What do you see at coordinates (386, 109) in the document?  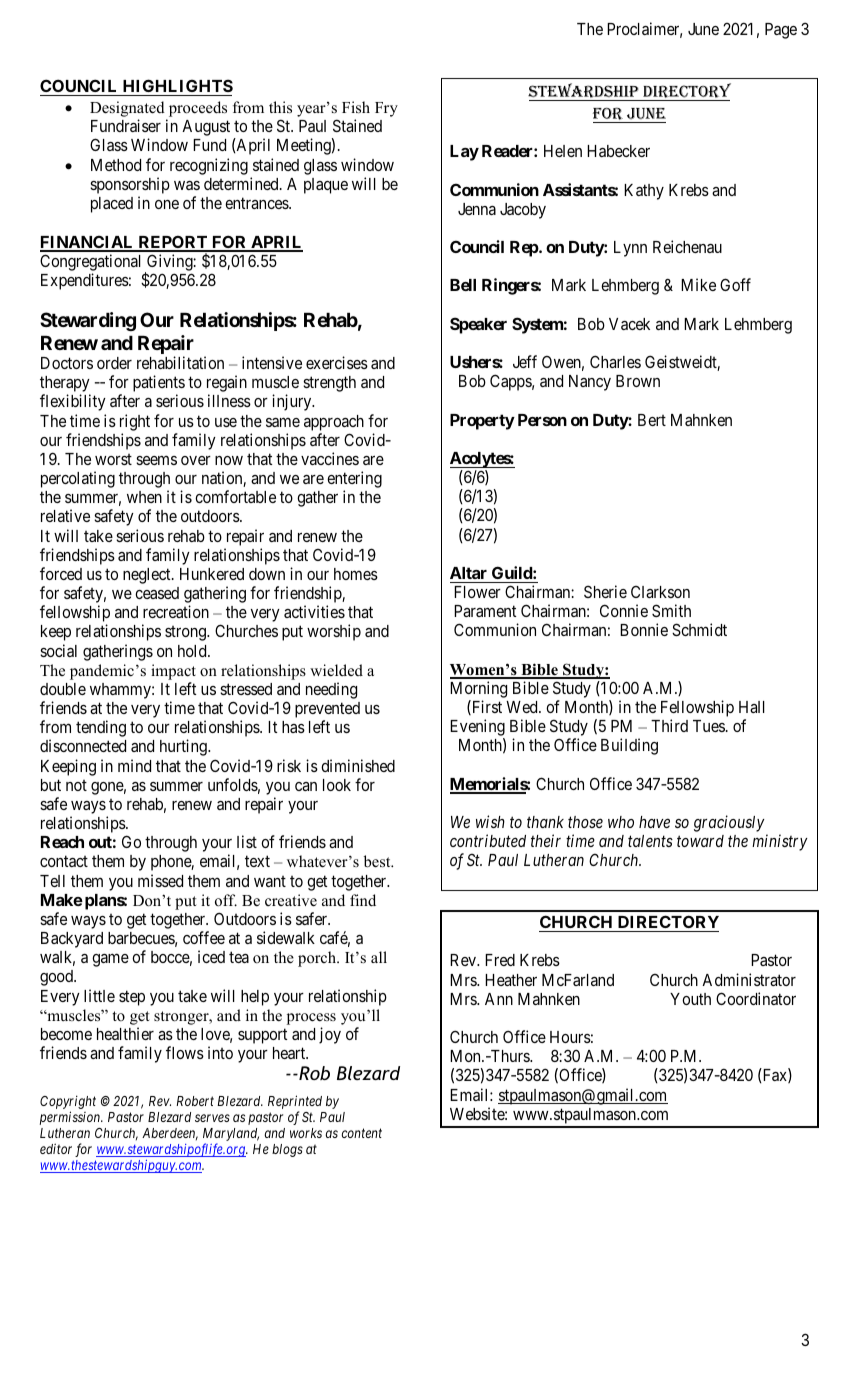 I see `Fry` at bounding box center [386, 109].
